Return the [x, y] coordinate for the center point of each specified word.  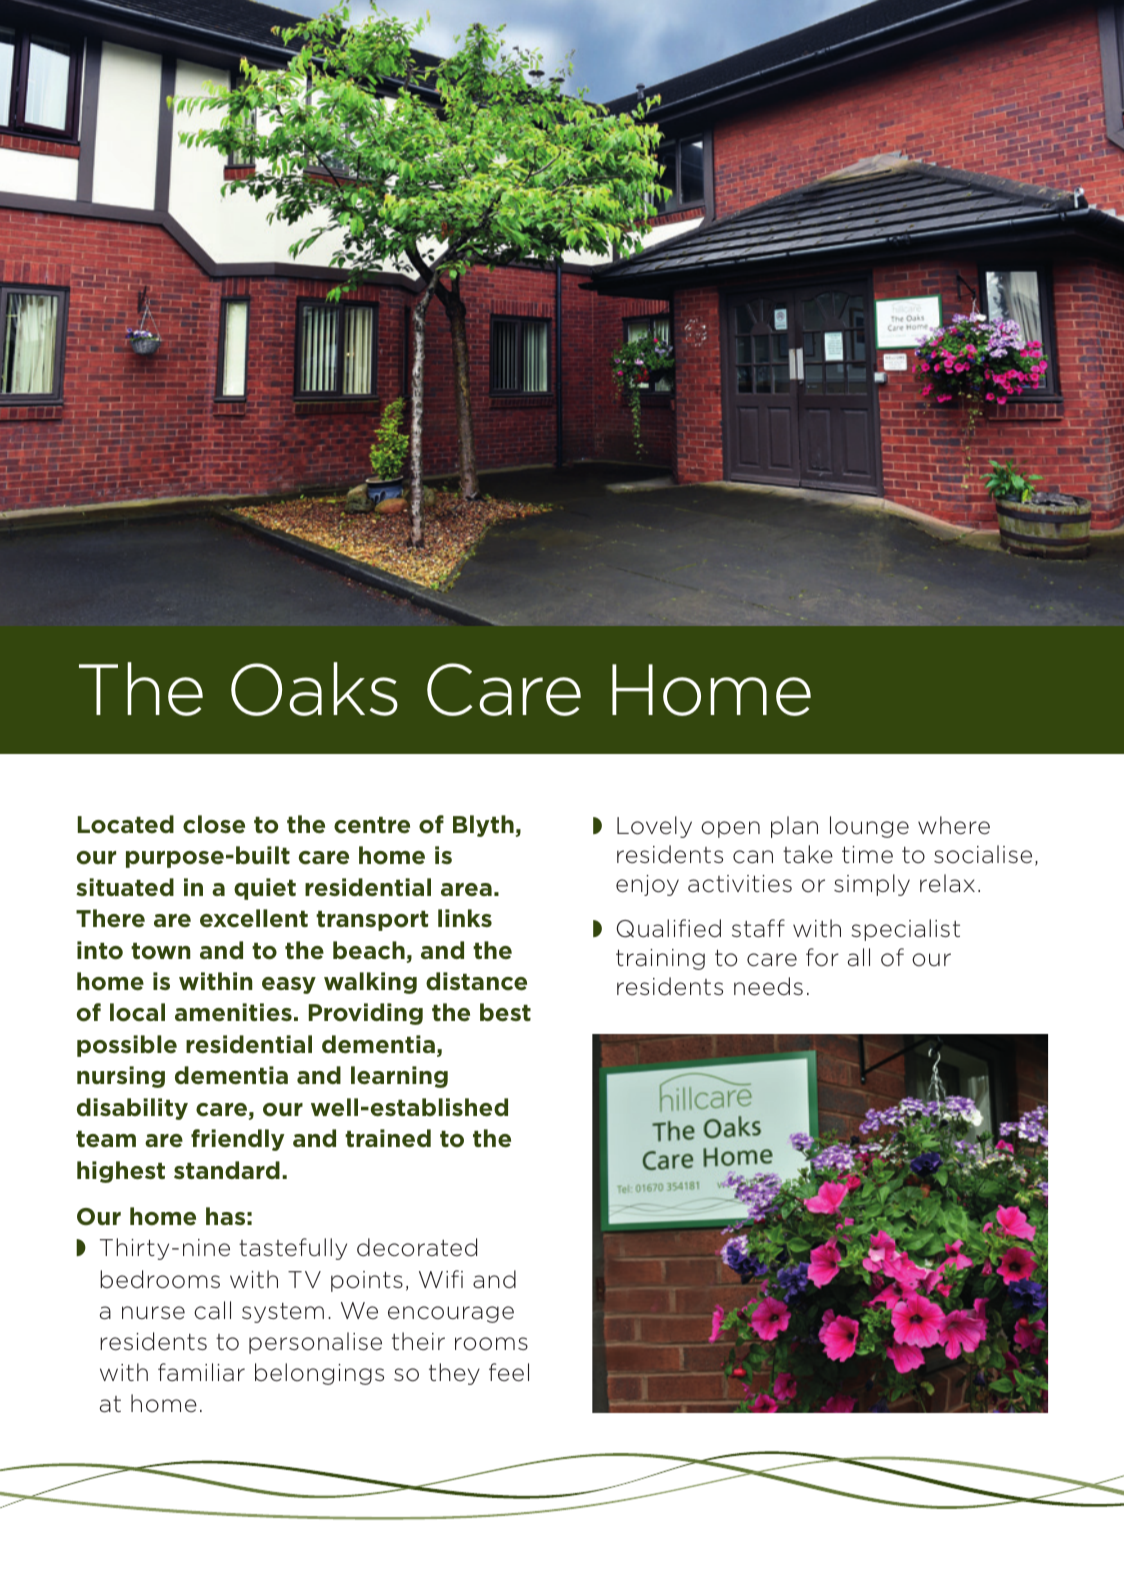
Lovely [654, 827]
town [161, 951]
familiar [201, 1372]
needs [768, 986]
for [822, 957]
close [214, 824]
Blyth [483, 826]
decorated [417, 1247]
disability [132, 1109]
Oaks [314, 689]
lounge [869, 827]
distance [476, 981]
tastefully [293, 1249]
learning [399, 1077]
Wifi [441, 1279]
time [867, 855]
